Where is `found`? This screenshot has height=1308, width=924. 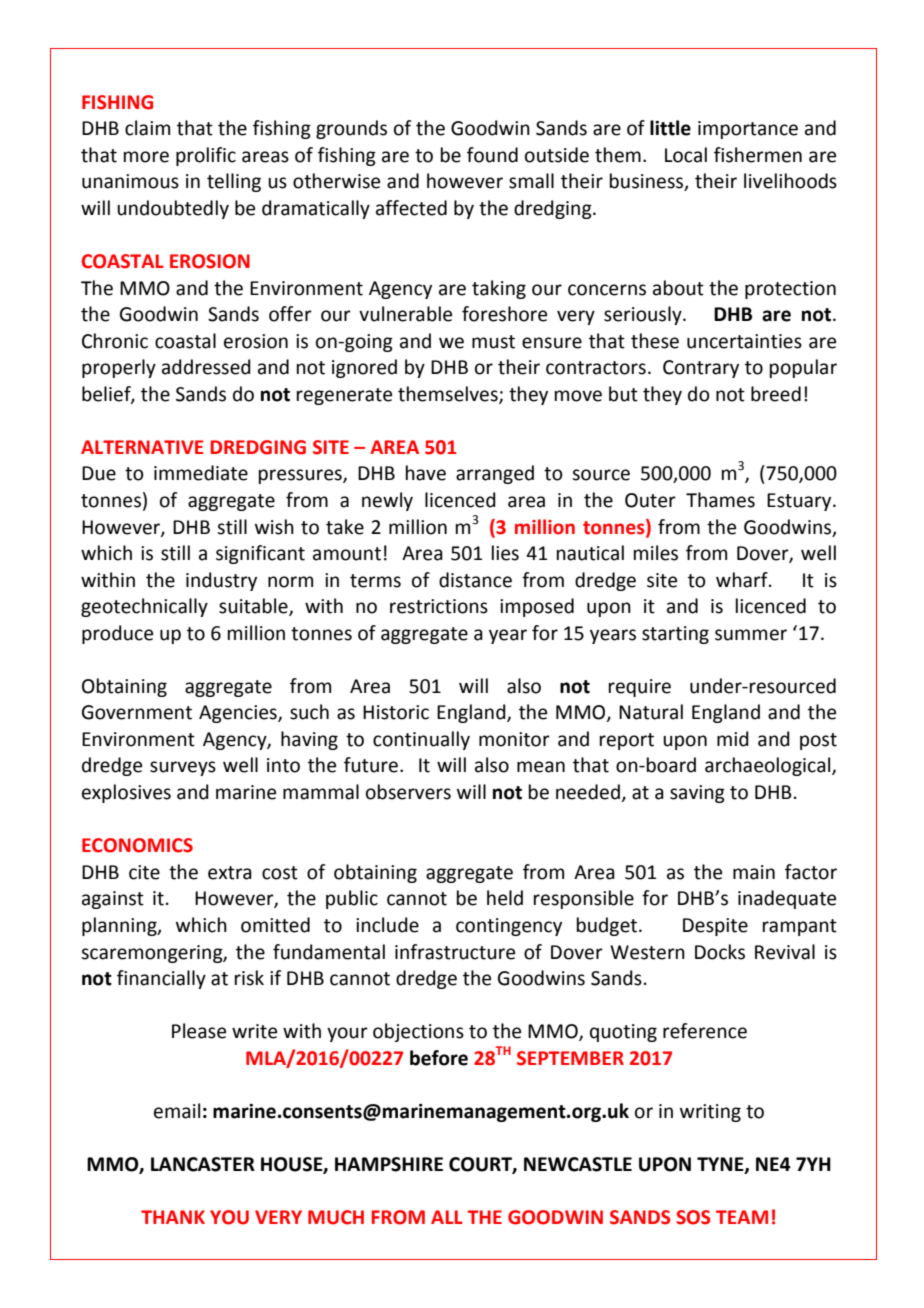
found is located at coordinates (492, 155).
